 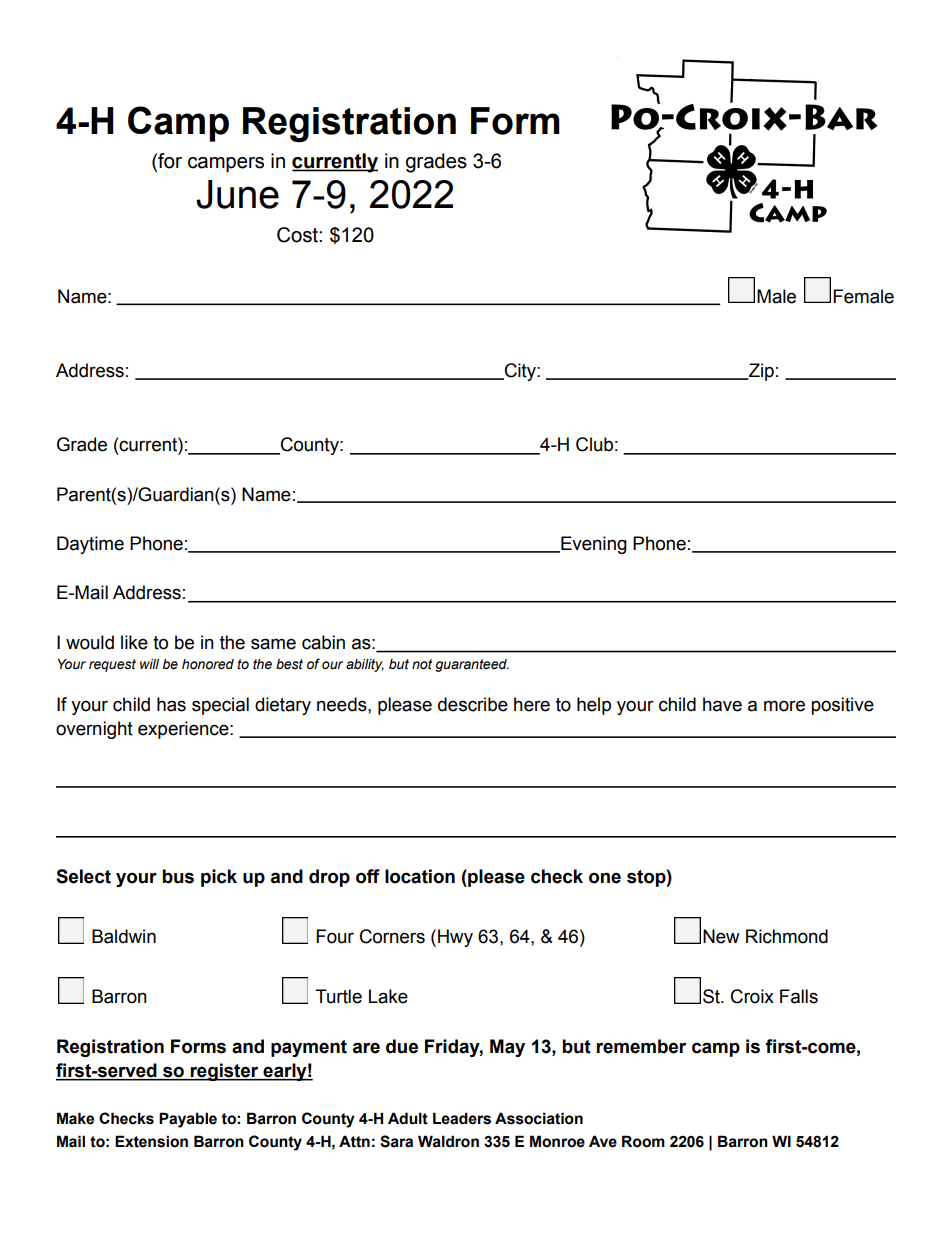 What do you see at coordinates (722, 704) in the screenshot?
I see `have` at bounding box center [722, 704].
